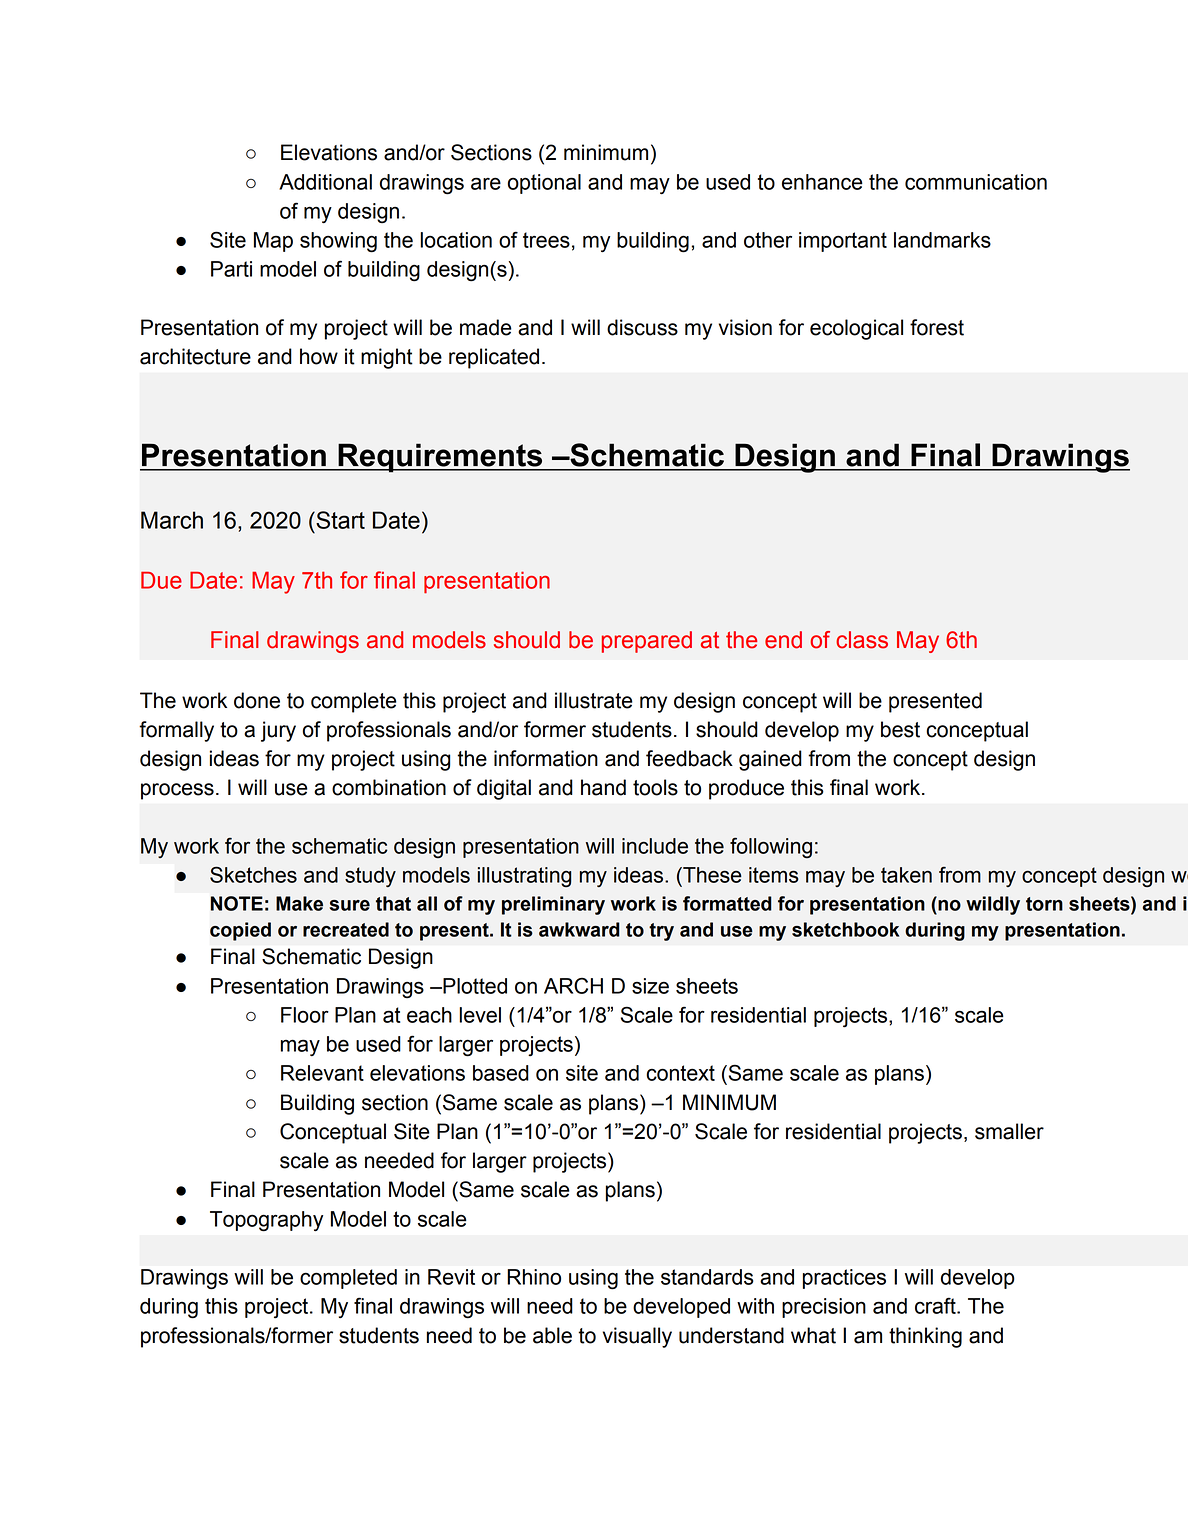 This image has width=1188, height=1538. Describe the element at coordinates (637, 1337) in the image. I see `visually` at that location.
